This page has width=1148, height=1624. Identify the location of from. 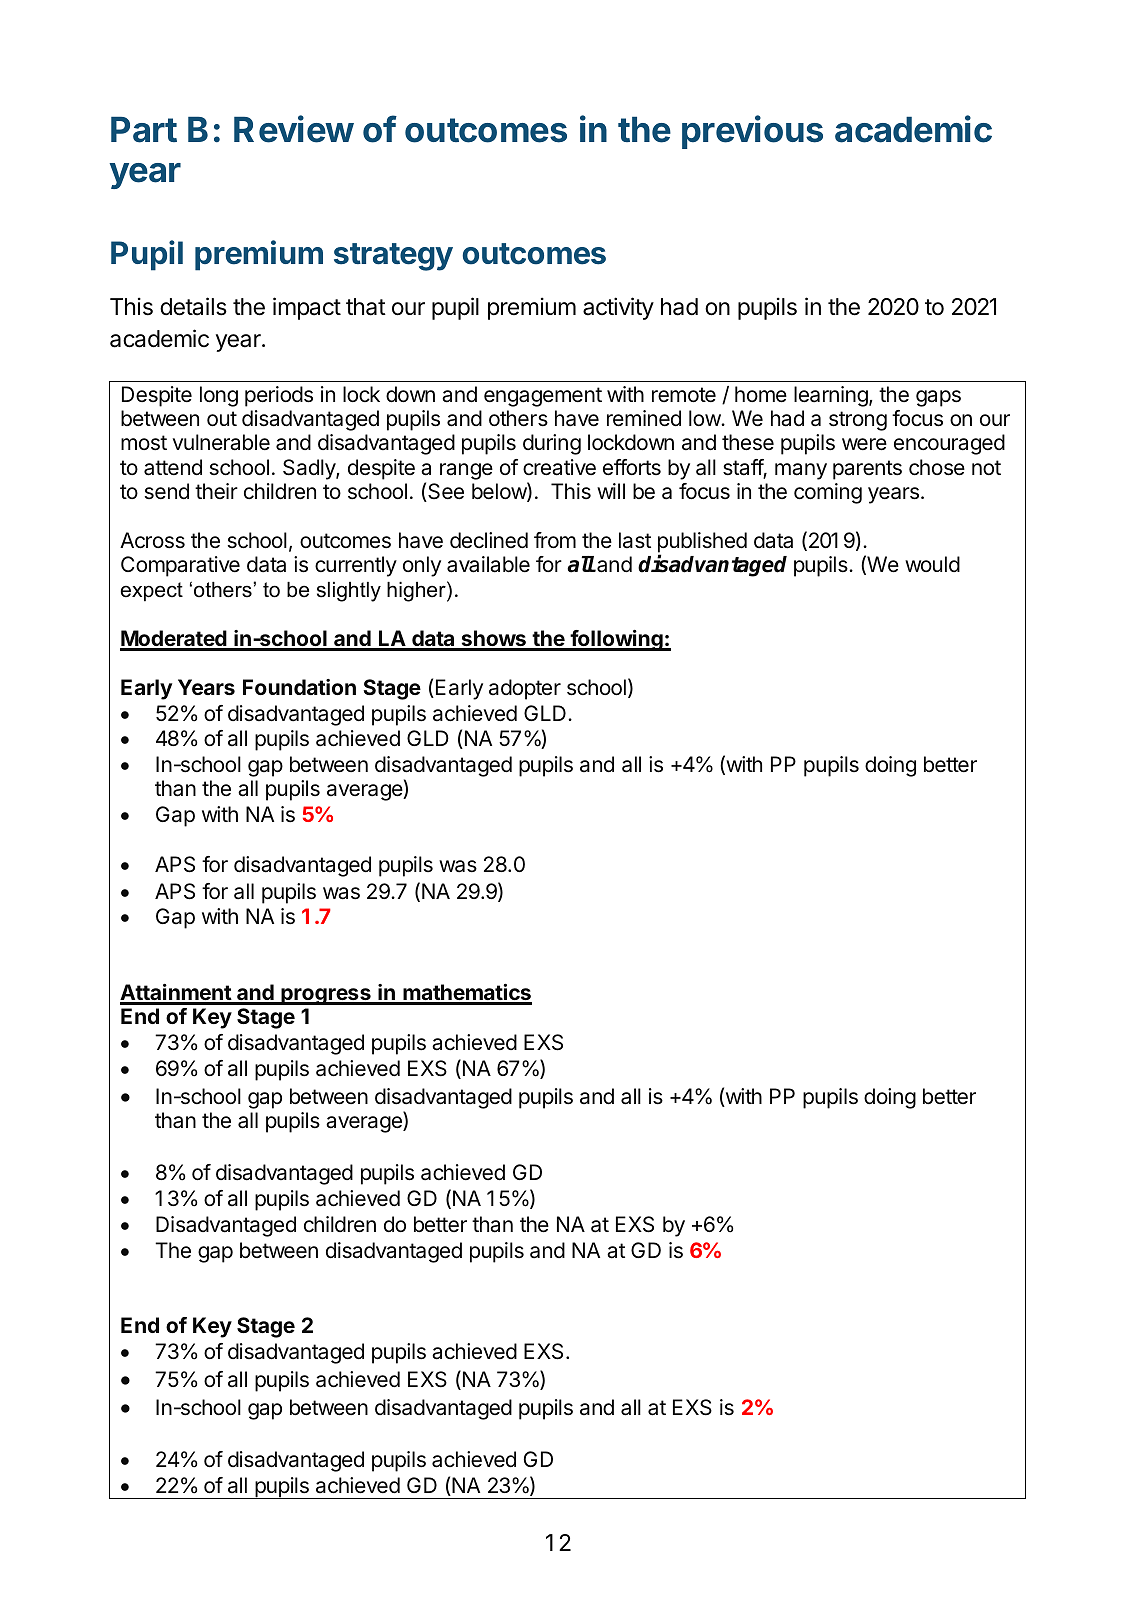
(555, 540).
